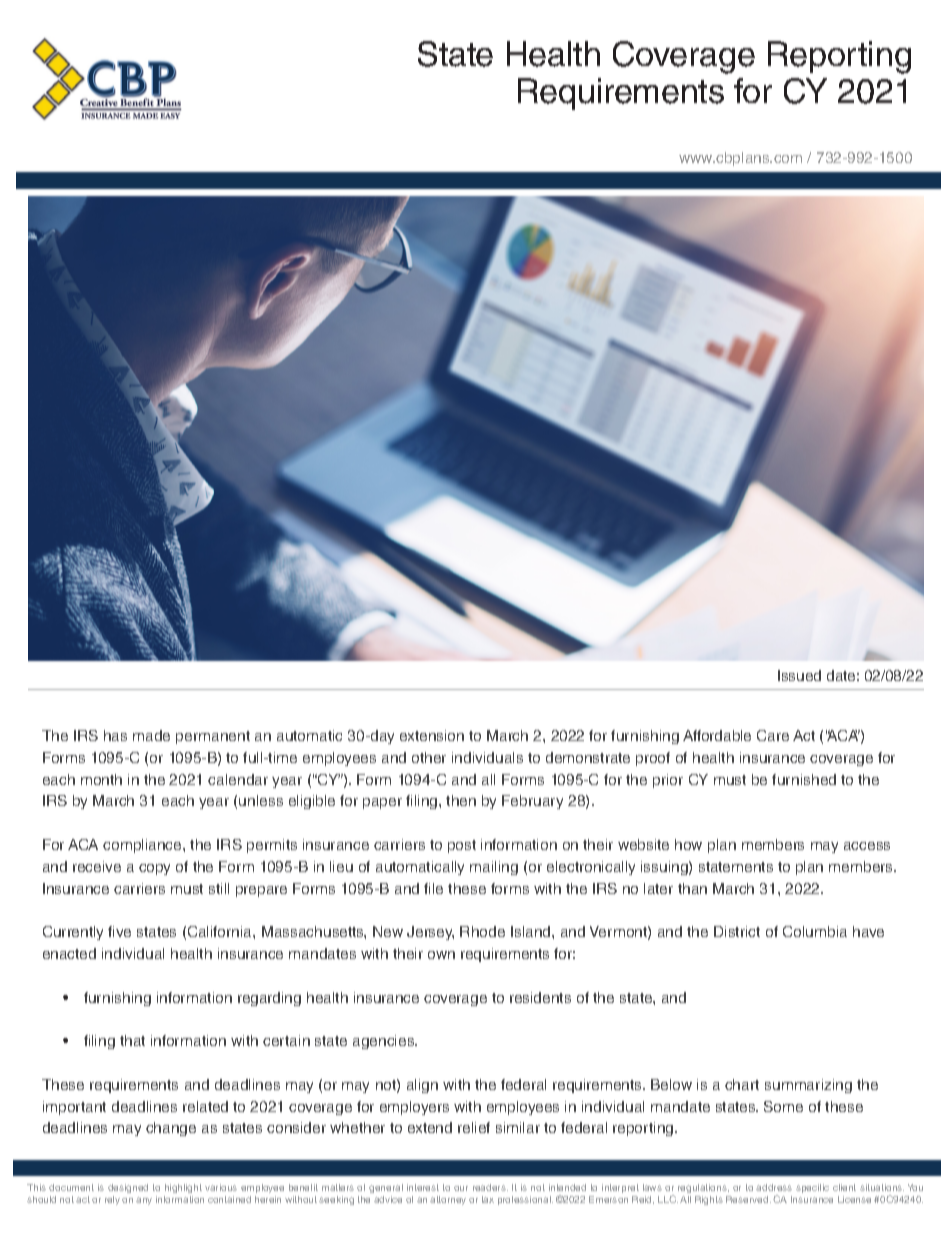  What do you see at coordinates (482, 931) in the page?
I see `Rhode` at bounding box center [482, 931].
